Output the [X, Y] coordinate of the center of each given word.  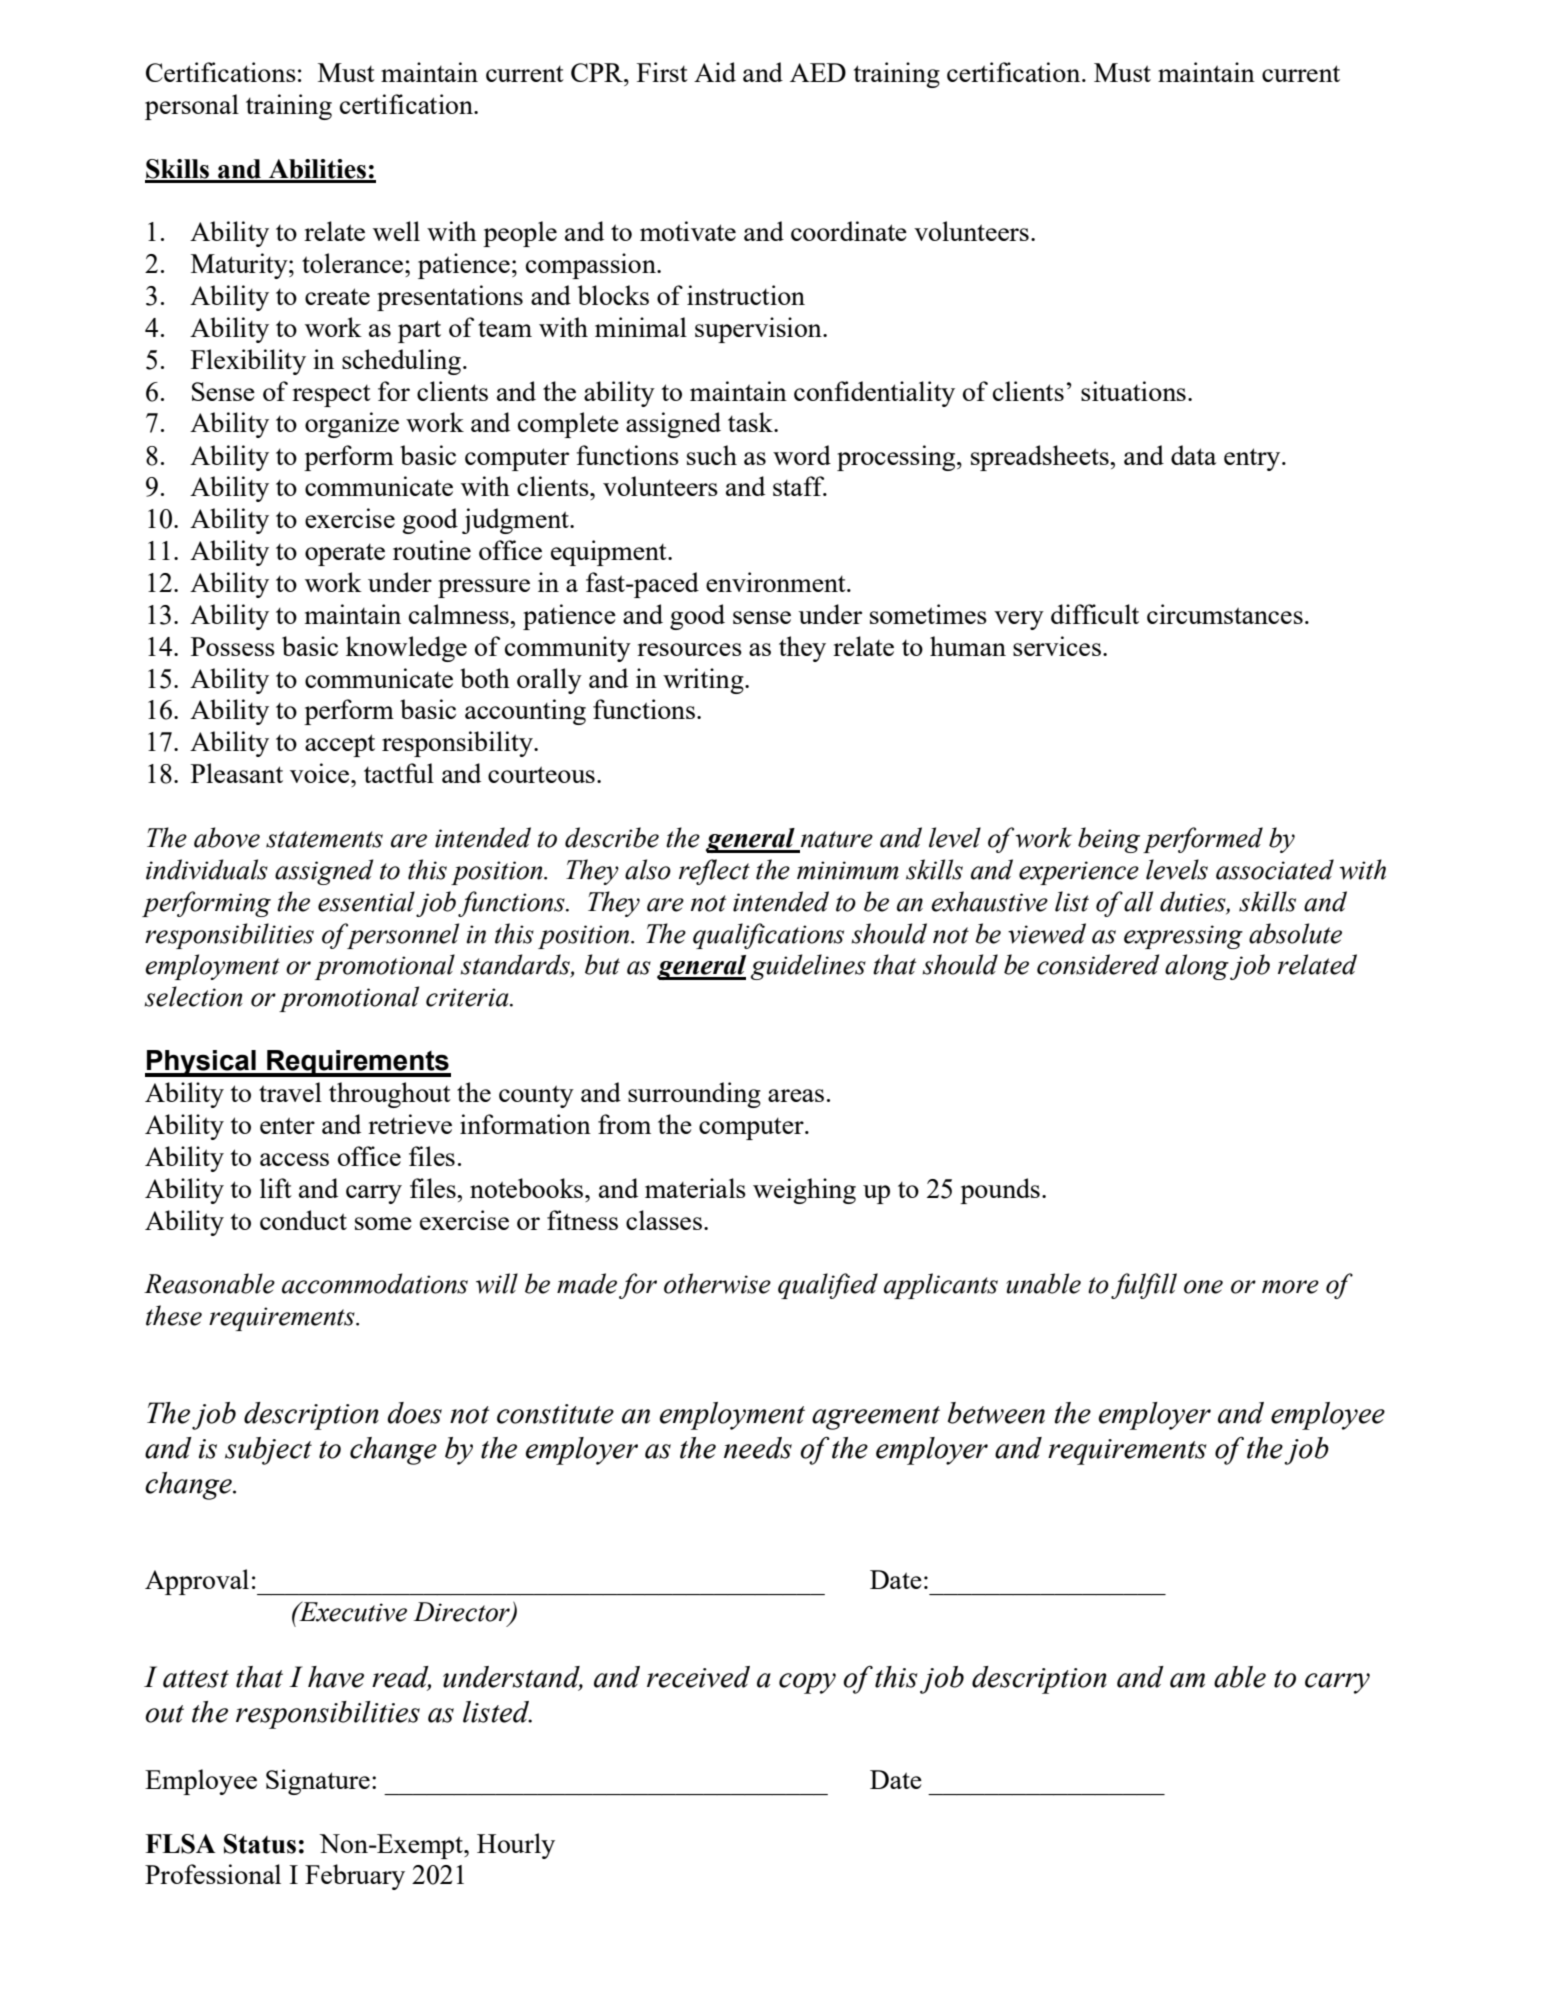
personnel [402, 936]
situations [1133, 391]
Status [260, 1844]
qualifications [768, 936]
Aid [715, 72]
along [1197, 967]
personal [192, 107]
